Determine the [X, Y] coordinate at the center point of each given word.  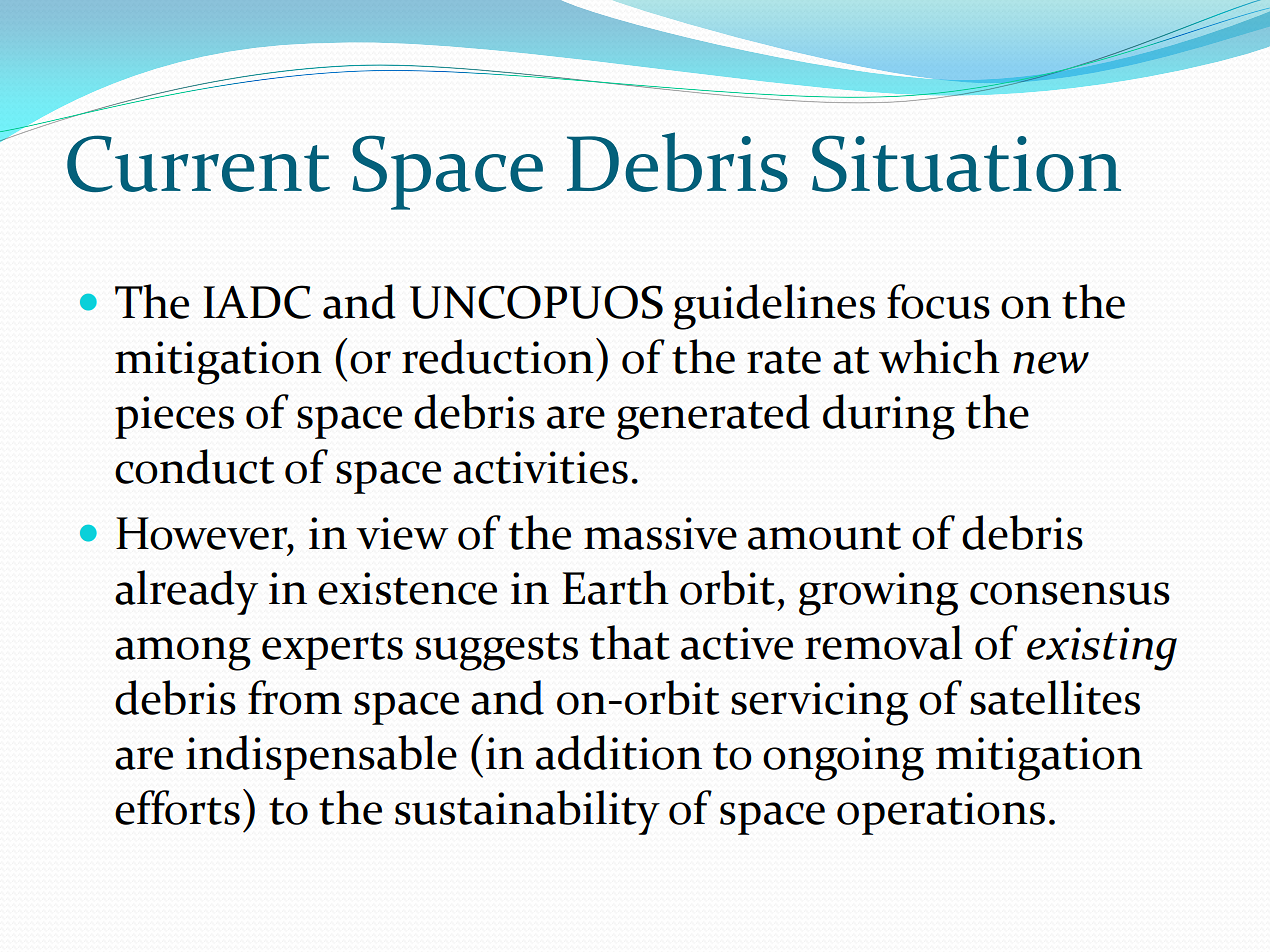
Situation [966, 163]
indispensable [321, 757]
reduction [498, 356]
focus [938, 301]
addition [619, 752]
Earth [615, 587]
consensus [1070, 593]
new [1051, 363]
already [186, 592]
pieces [174, 417]
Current [198, 163]
